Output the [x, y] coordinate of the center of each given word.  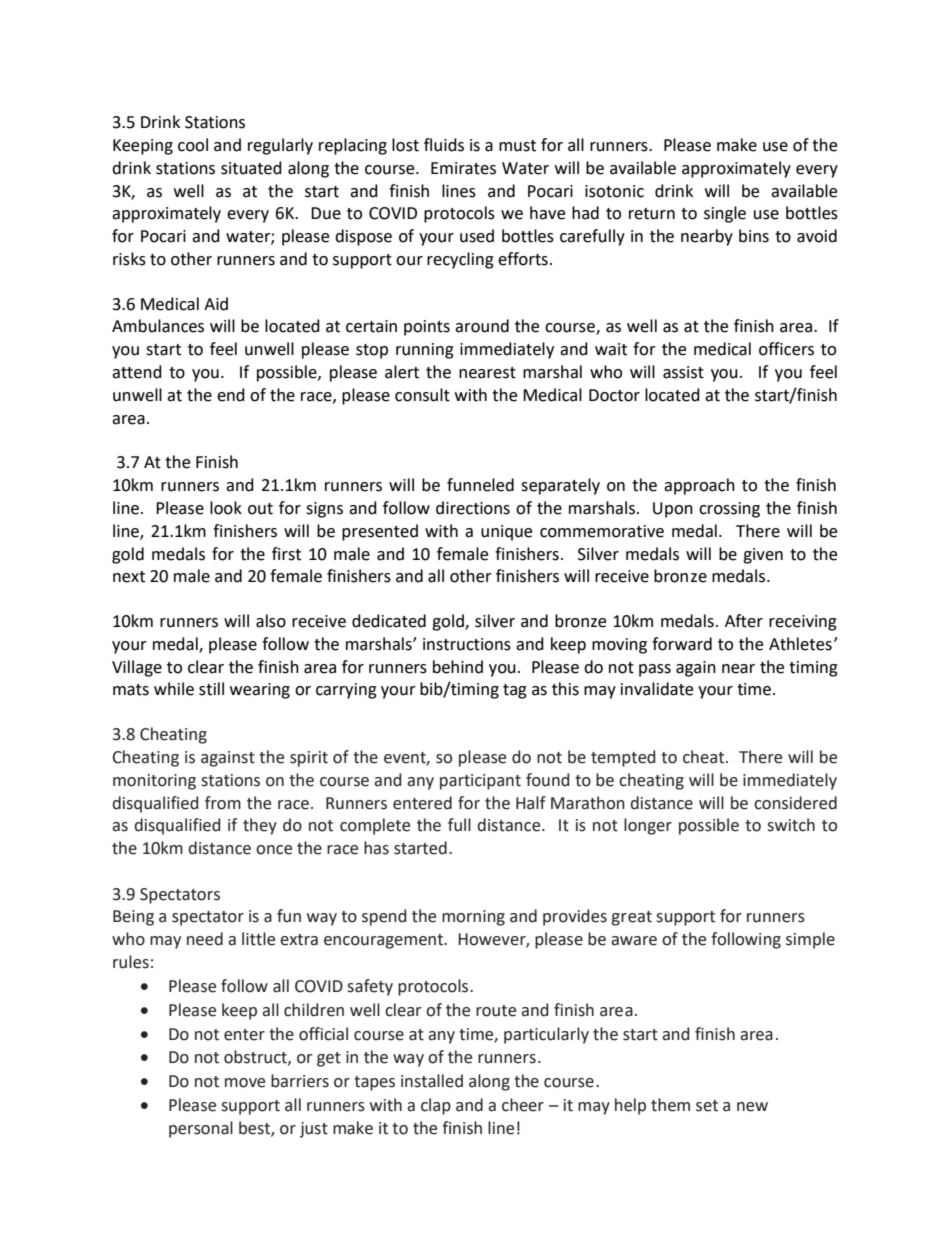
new [752, 1107]
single [725, 214]
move [245, 1083]
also [271, 621]
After [744, 621]
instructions [467, 644]
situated [251, 168]
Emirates [463, 168]
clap [436, 1106]
